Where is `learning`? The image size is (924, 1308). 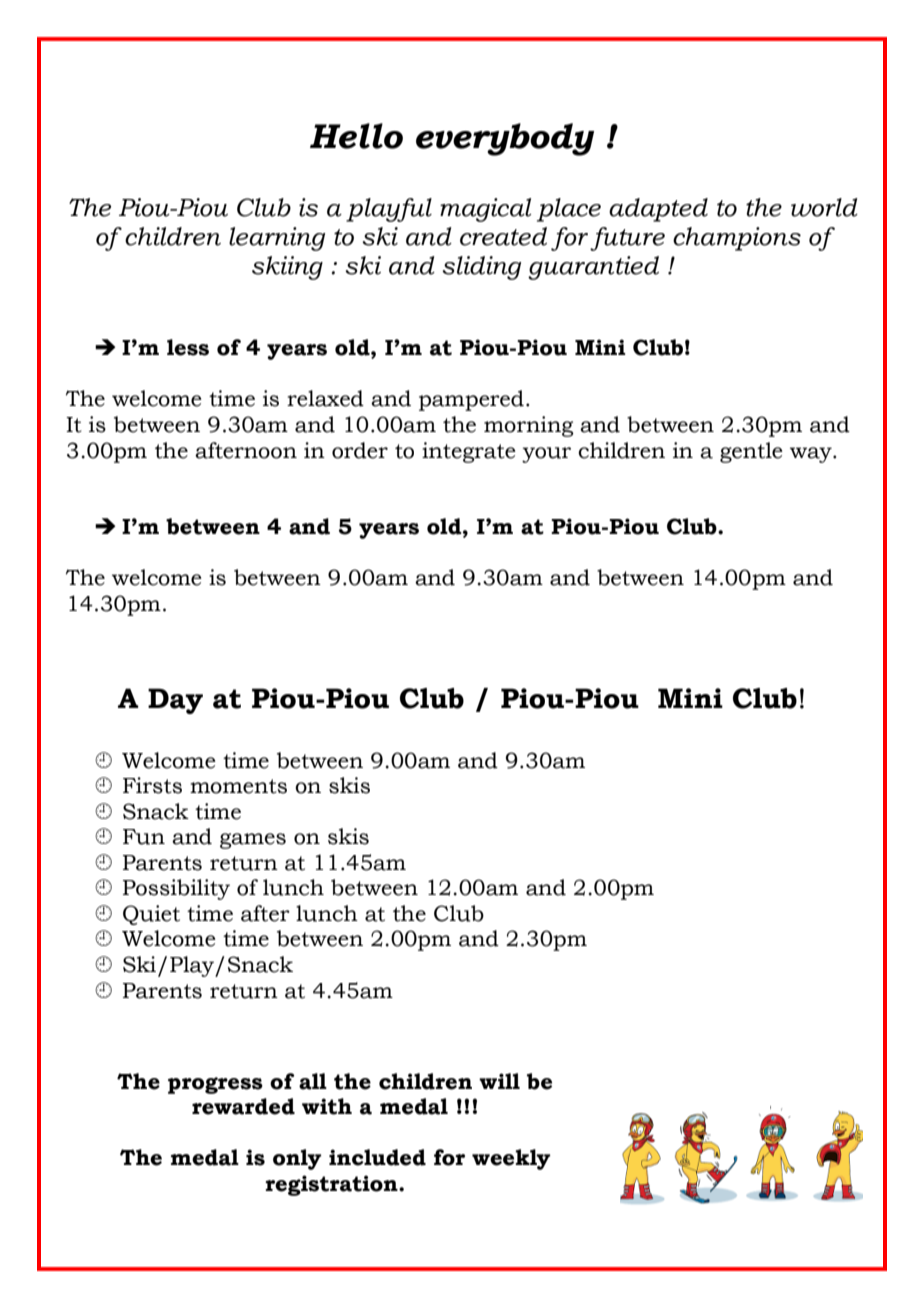 learning is located at coordinates (277, 239).
